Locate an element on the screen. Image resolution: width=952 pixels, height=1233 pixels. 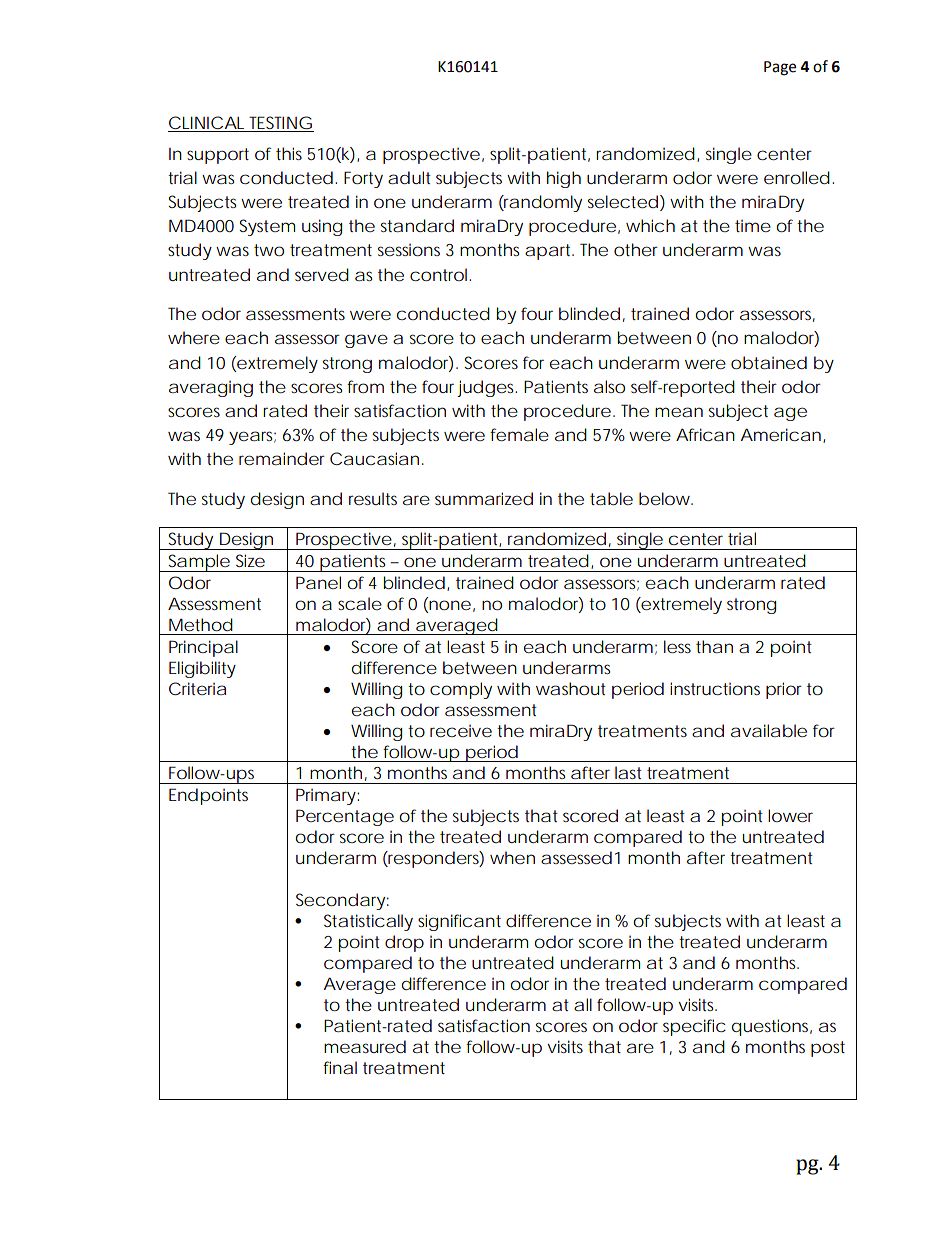
Page is located at coordinates (780, 68).
